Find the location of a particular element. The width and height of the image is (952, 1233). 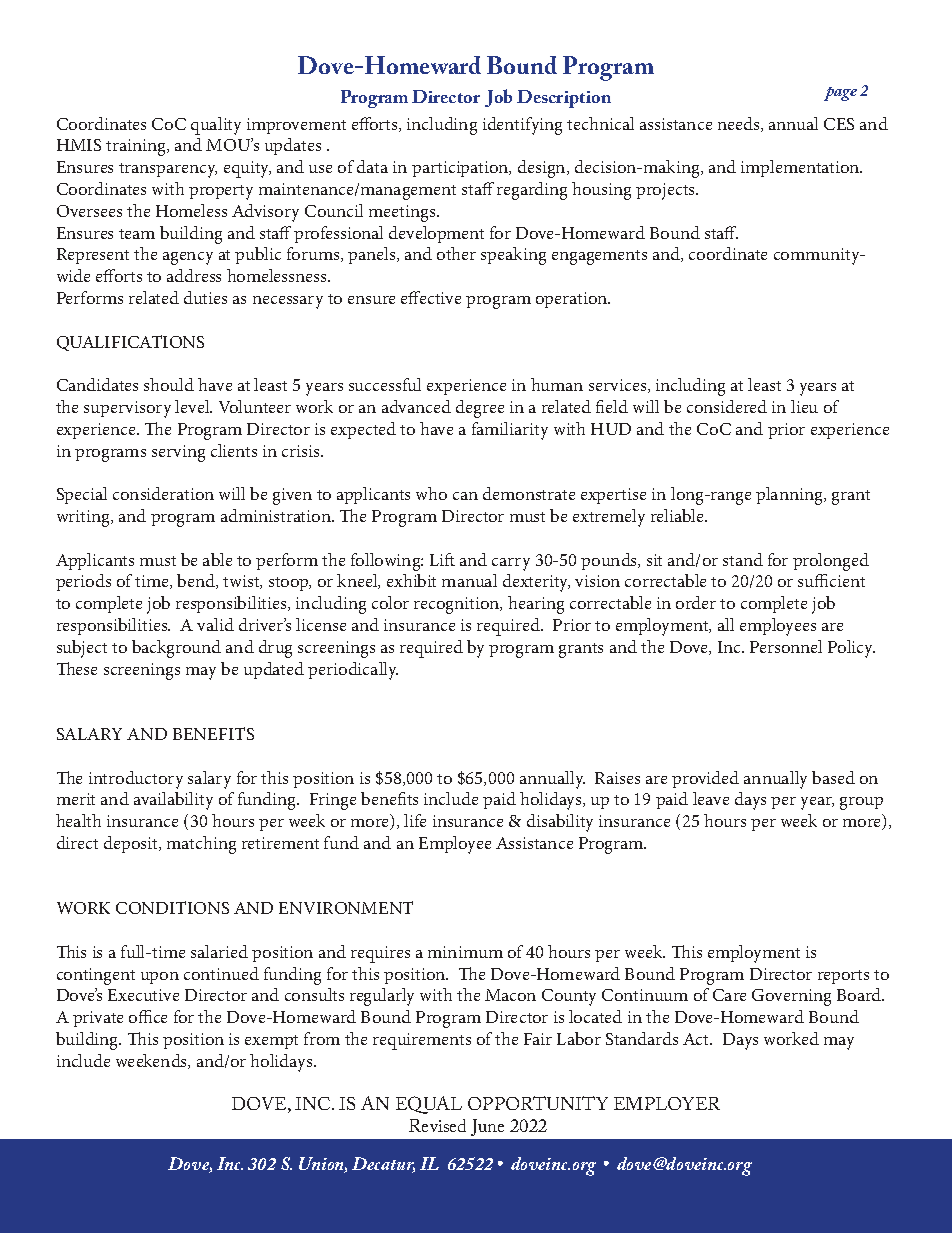

EMPLOYER is located at coordinates (667, 1103).
